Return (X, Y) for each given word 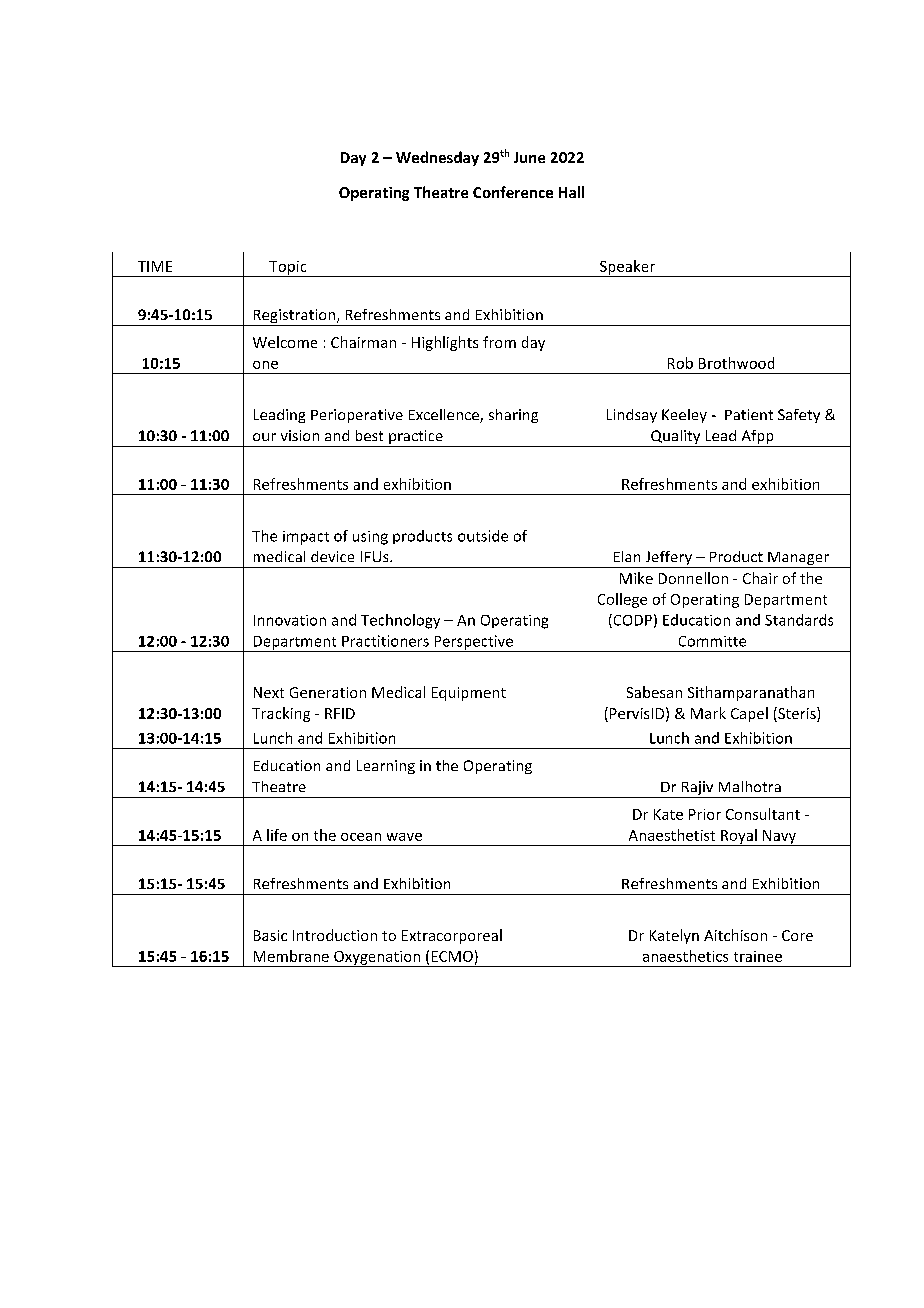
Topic (288, 269)
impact (306, 538)
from (499, 342)
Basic (270, 935)
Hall (571, 192)
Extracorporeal (452, 936)
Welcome (285, 342)
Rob (680, 363)
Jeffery (668, 559)
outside (483, 536)
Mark (708, 713)
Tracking (281, 714)
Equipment (469, 694)
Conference (513, 192)
